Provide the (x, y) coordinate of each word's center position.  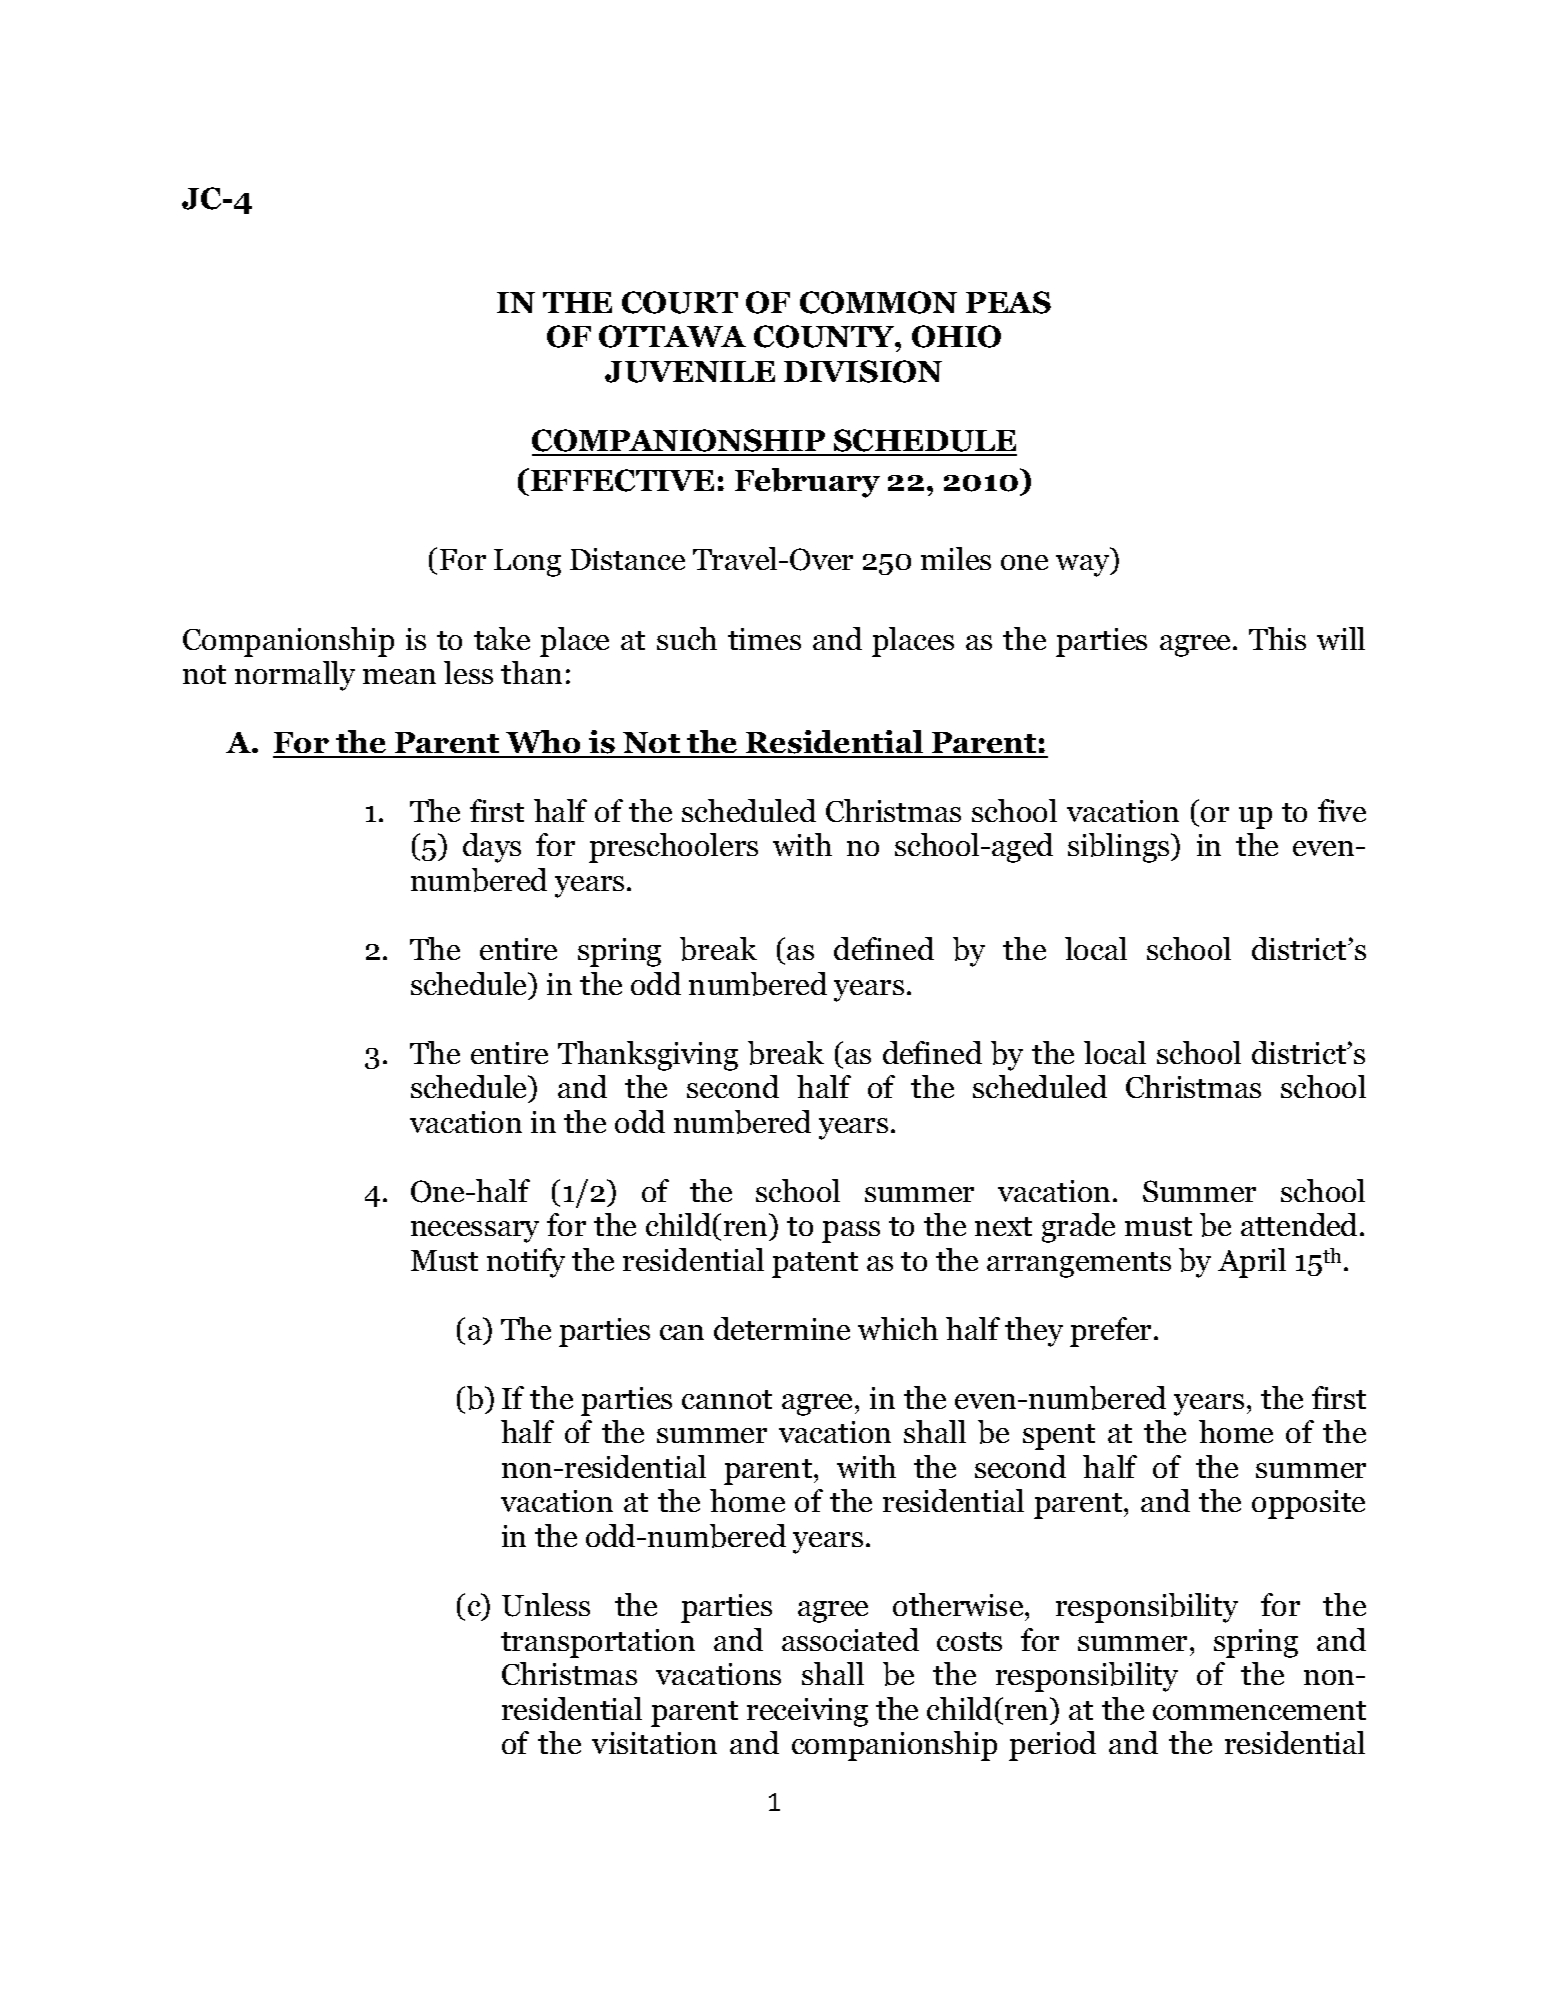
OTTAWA (672, 336)
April (1252, 1263)
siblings (1120, 848)
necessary (475, 1232)
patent (815, 1265)
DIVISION (863, 371)
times (764, 639)
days (492, 848)
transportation (598, 1643)
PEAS (1008, 302)
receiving (807, 1712)
